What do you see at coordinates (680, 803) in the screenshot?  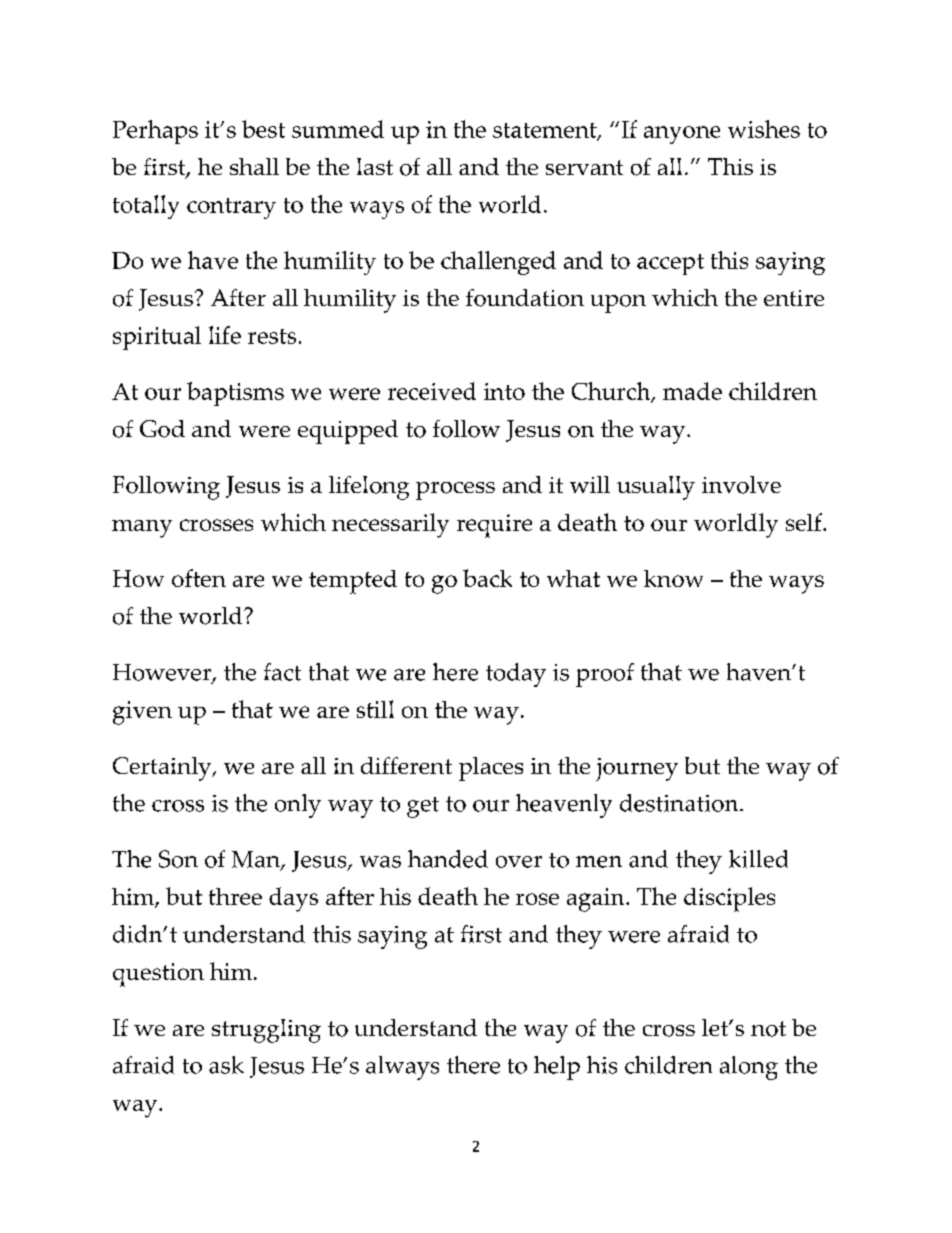 I see `destination` at bounding box center [680, 803].
